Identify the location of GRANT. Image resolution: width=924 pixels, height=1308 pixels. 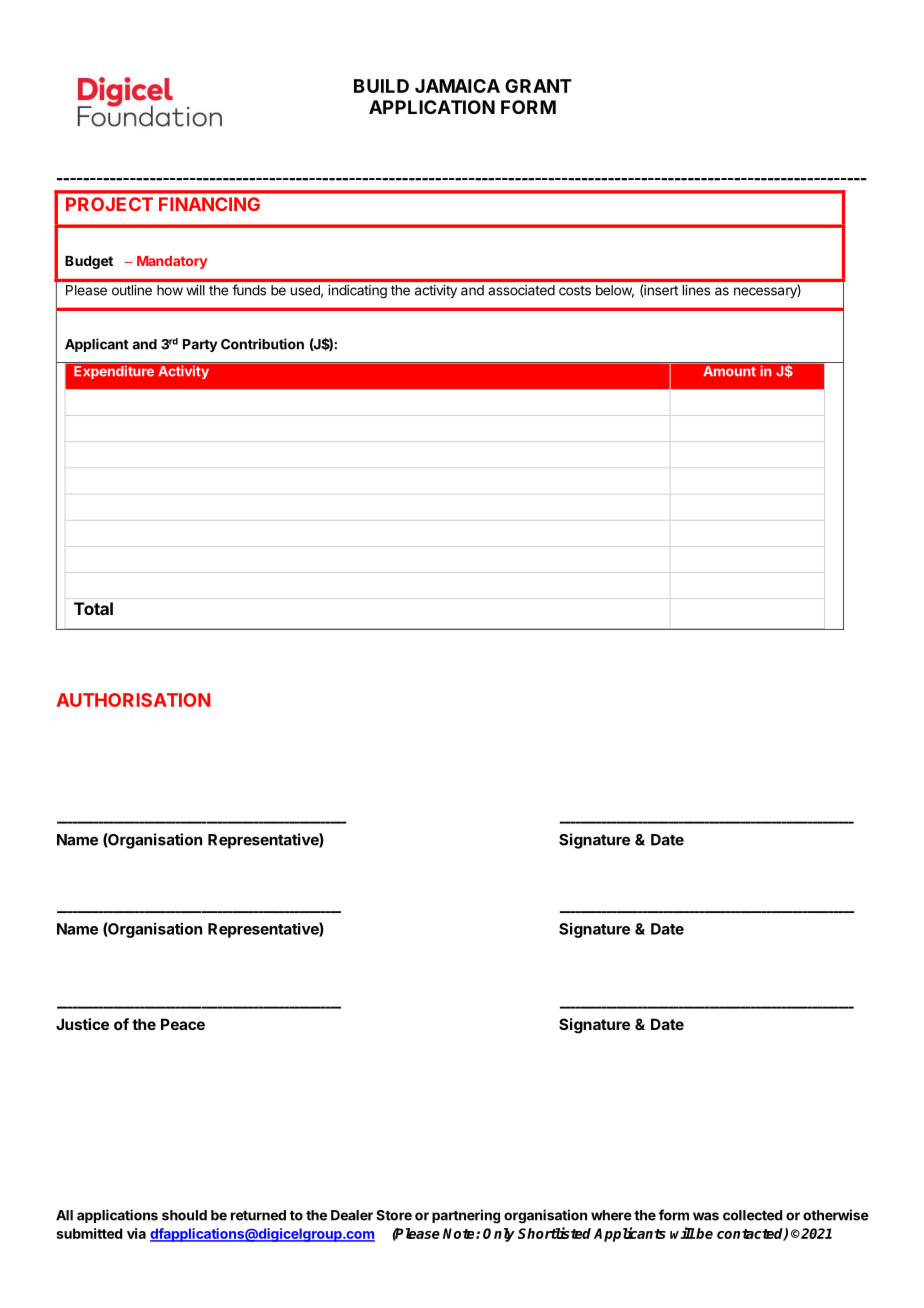
(538, 86).
